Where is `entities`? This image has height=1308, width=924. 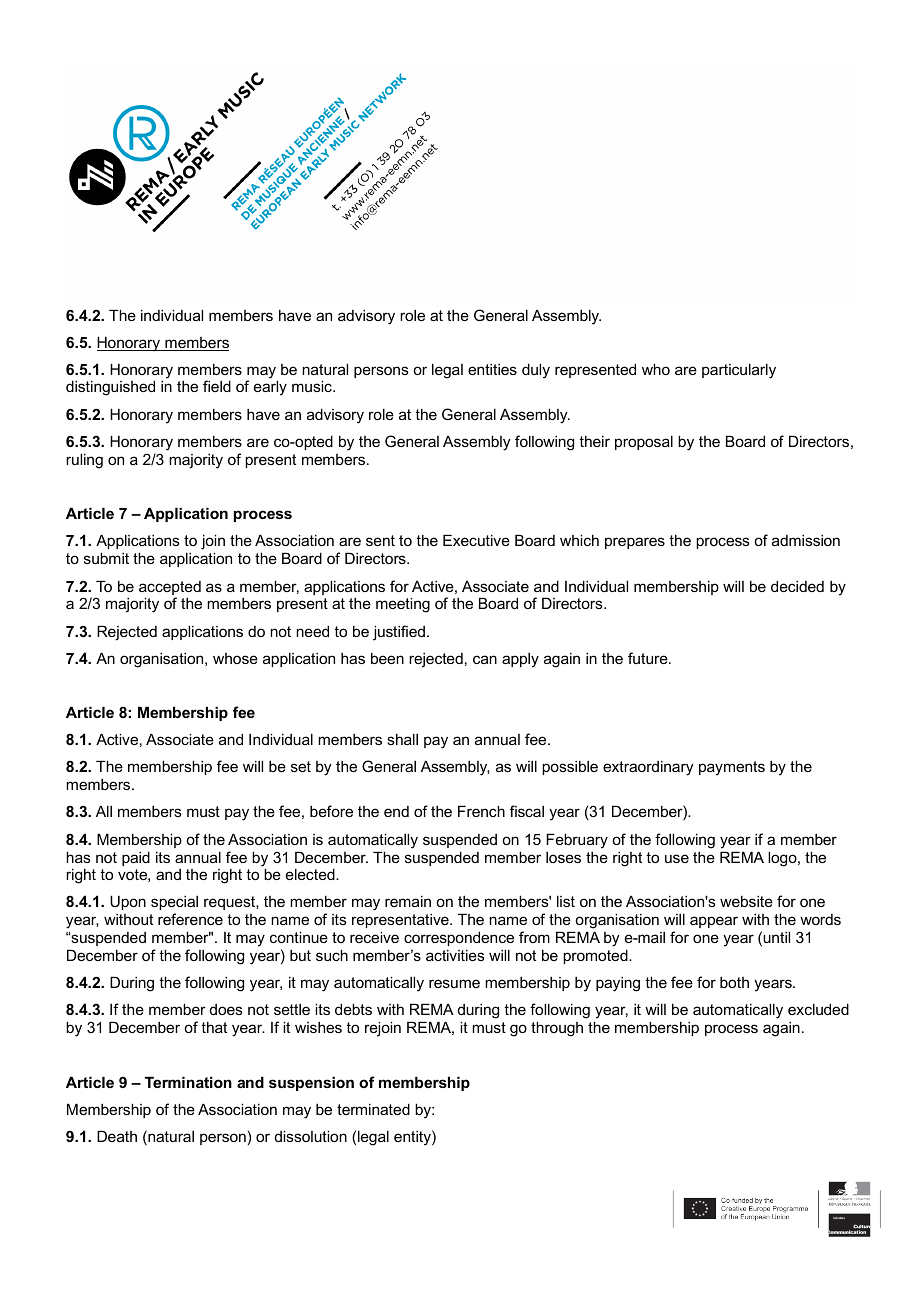
entities is located at coordinates (492, 369).
